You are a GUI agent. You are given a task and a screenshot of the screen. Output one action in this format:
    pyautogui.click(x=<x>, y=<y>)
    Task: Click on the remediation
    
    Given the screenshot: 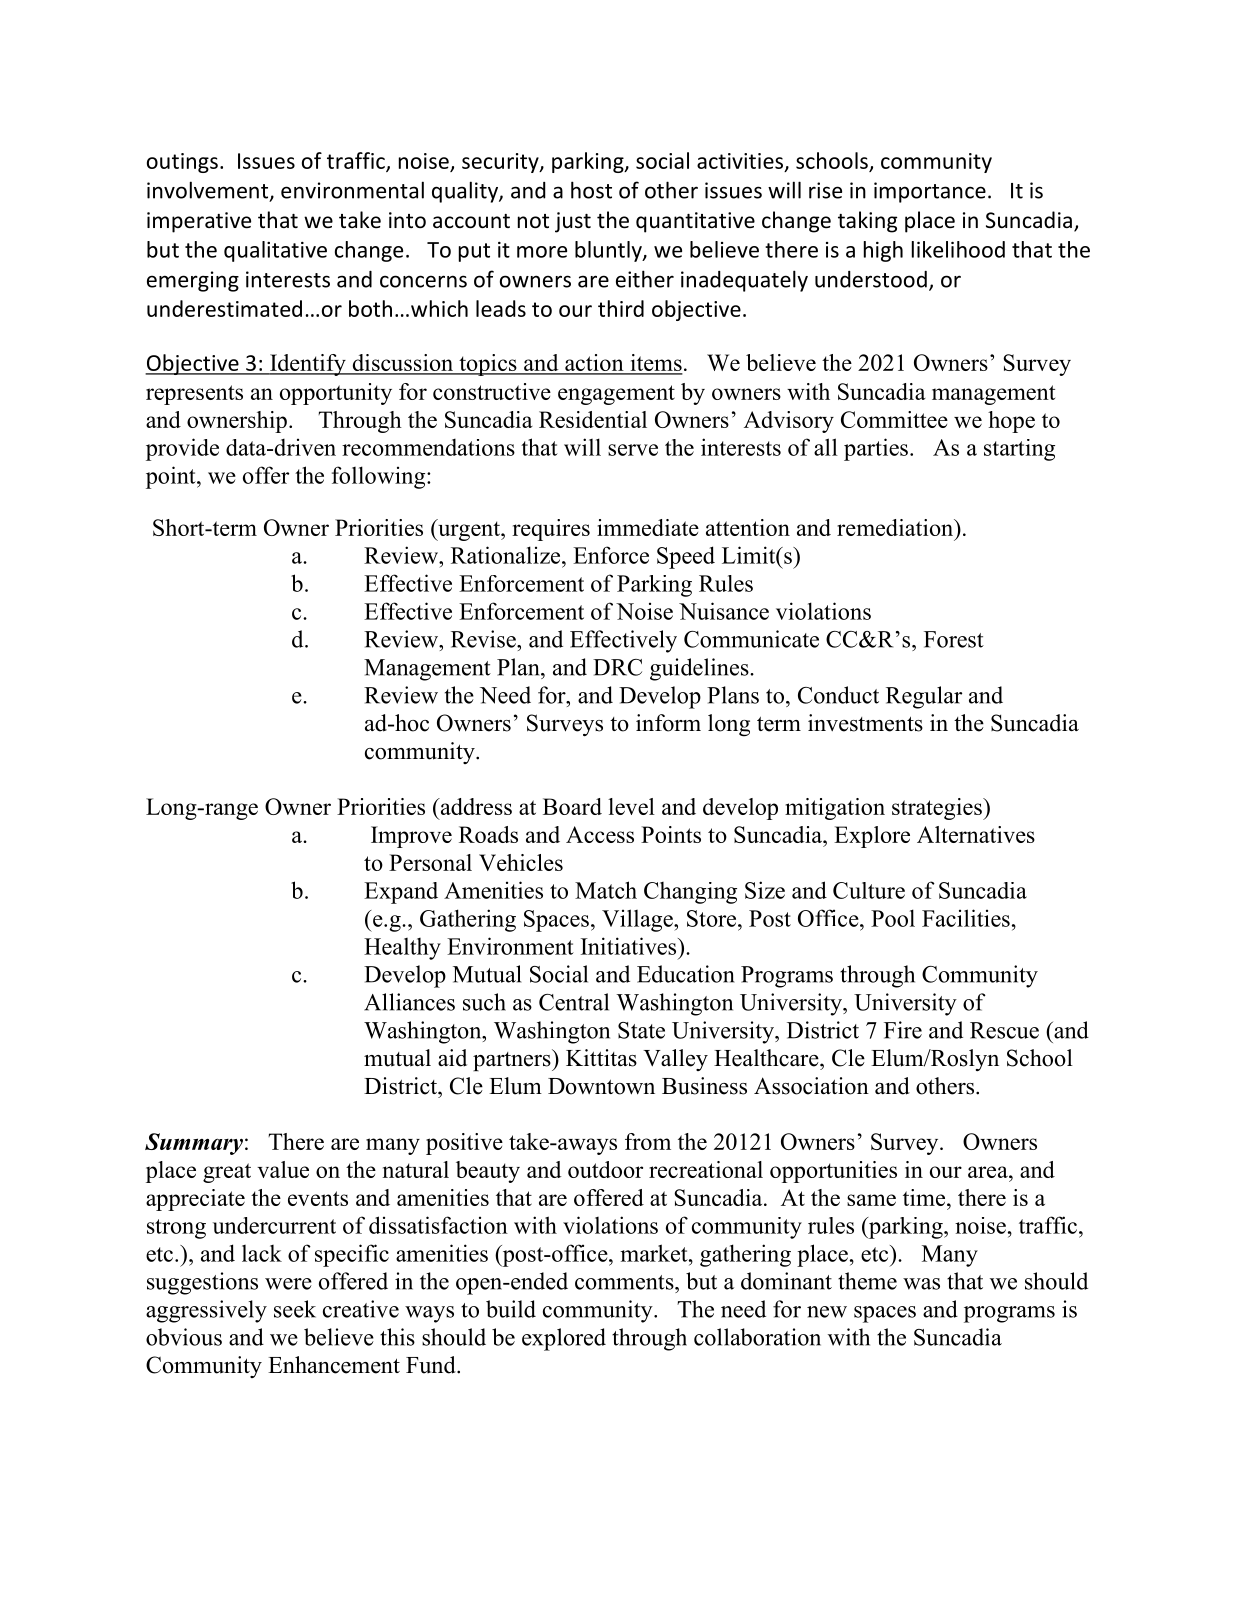 What is the action you would take?
    pyautogui.click(x=896, y=527)
